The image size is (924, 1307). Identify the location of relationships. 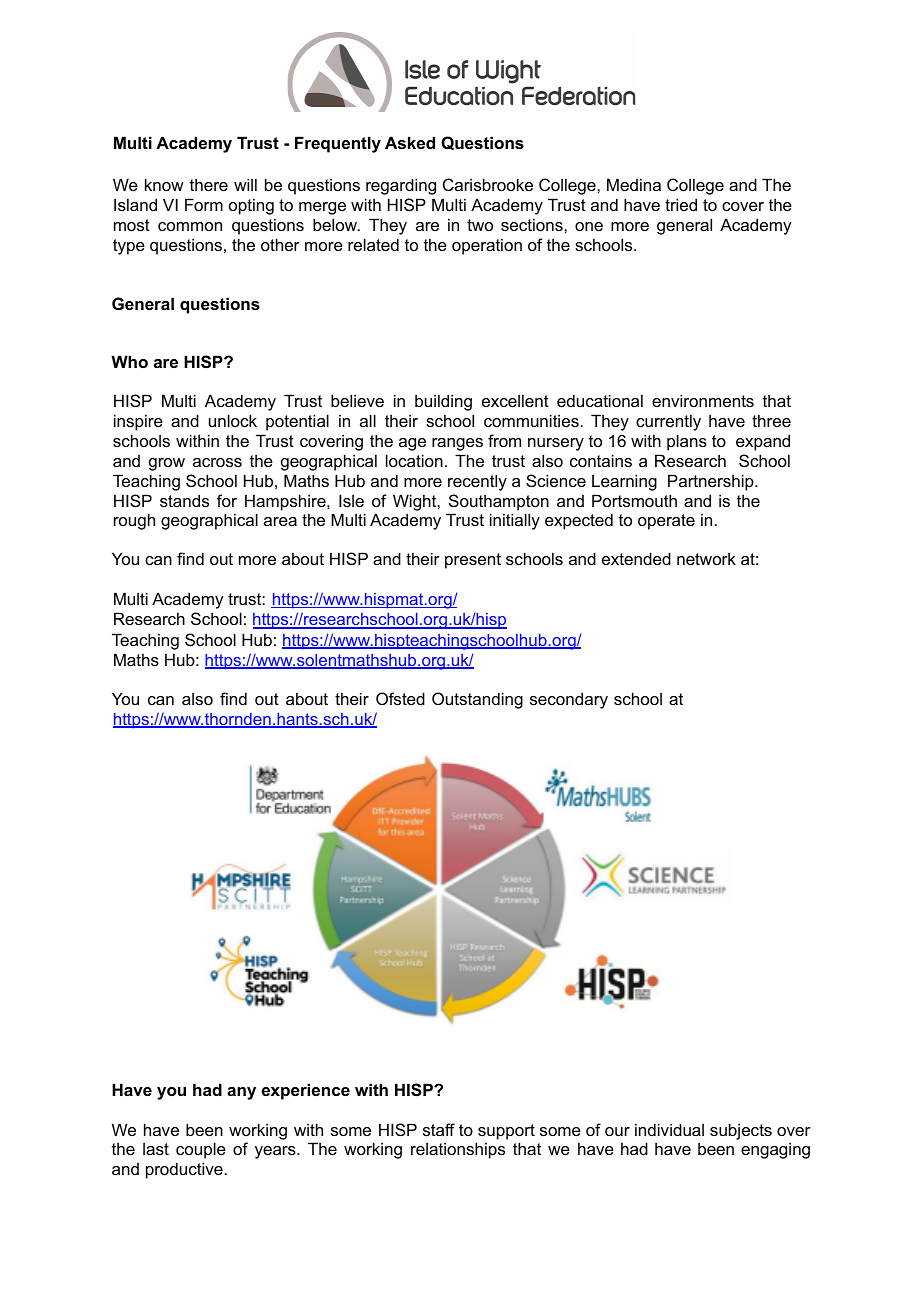
(458, 1150).
